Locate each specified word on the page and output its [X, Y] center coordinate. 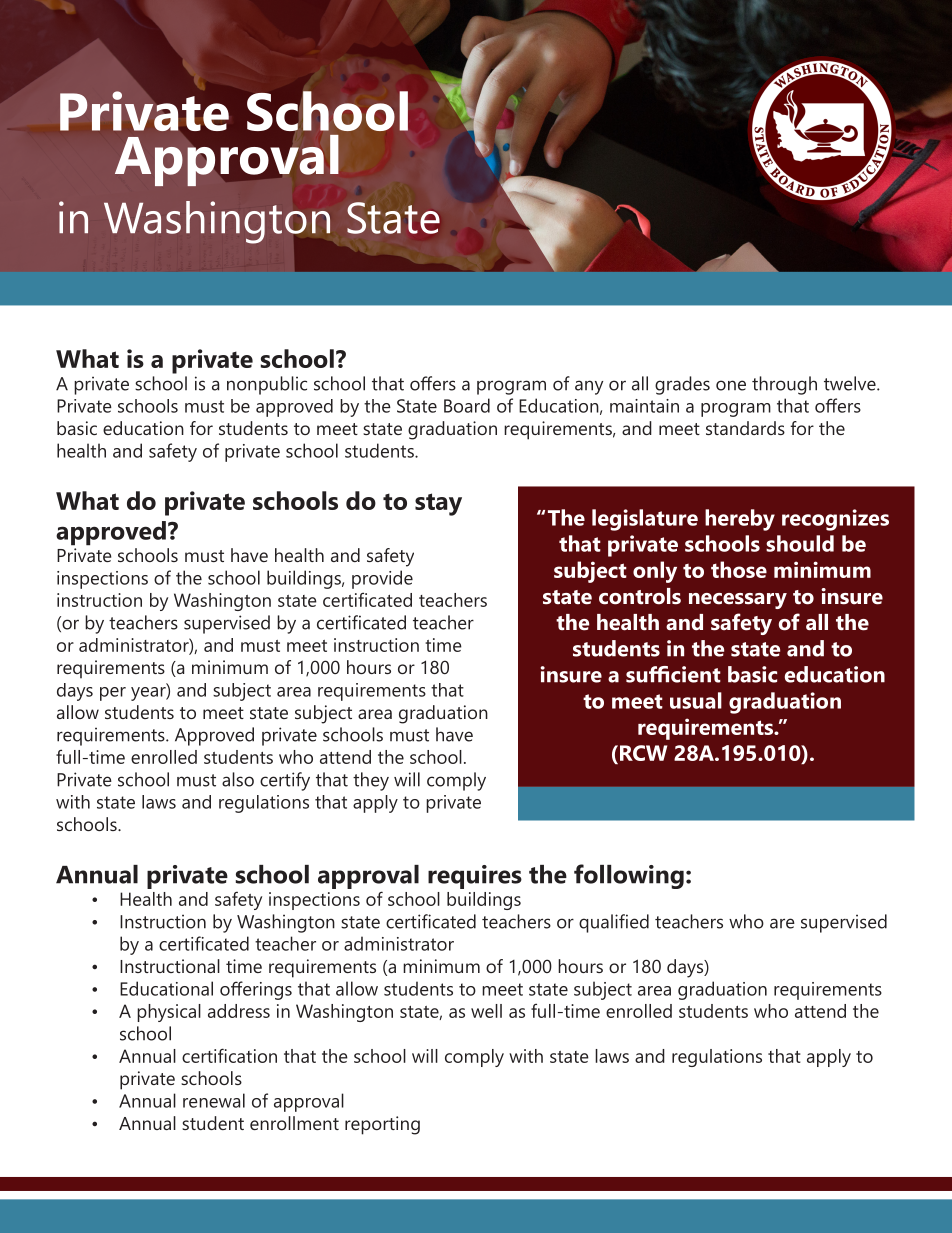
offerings [256, 990]
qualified [614, 923]
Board [467, 405]
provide [382, 579]
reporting [382, 1125]
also [238, 779]
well [486, 1011]
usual [696, 700]
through [784, 385]
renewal [214, 1100]
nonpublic [267, 385]
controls [640, 596]
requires [475, 877]
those [739, 569]
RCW [643, 753]
